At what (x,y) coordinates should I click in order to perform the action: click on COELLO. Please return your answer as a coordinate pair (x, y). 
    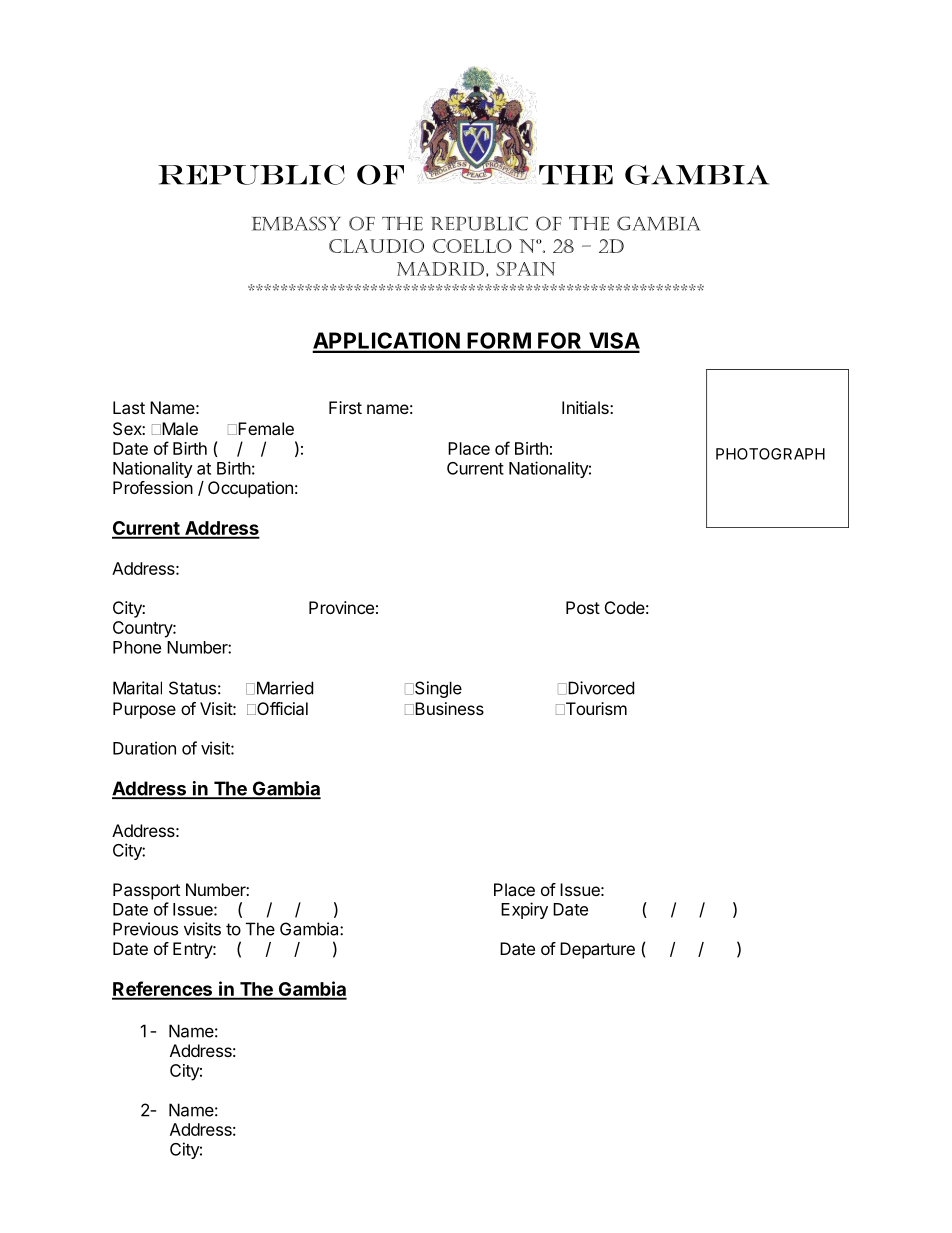
    Looking at the image, I should click on (472, 246).
